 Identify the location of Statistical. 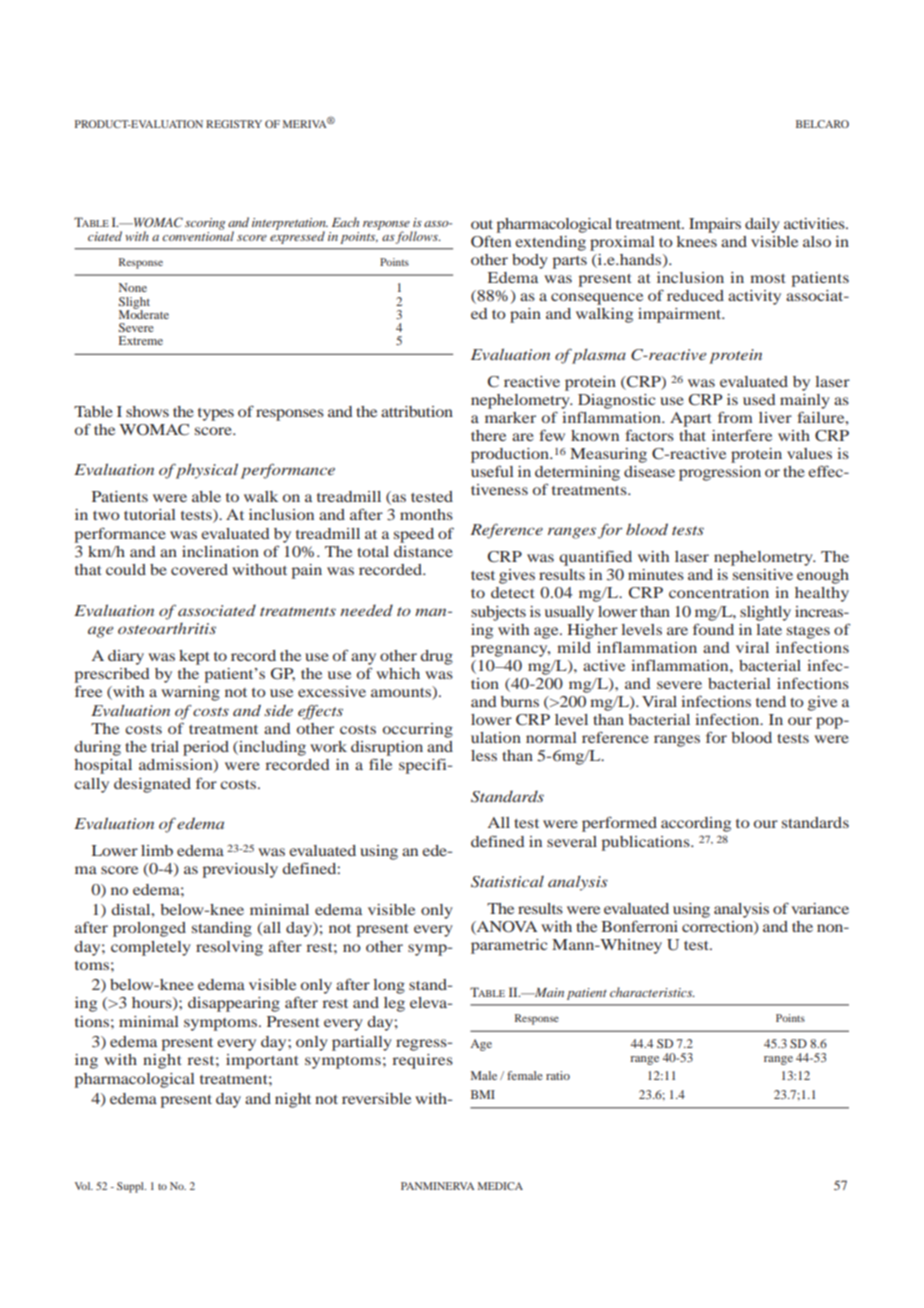
(507, 881).
